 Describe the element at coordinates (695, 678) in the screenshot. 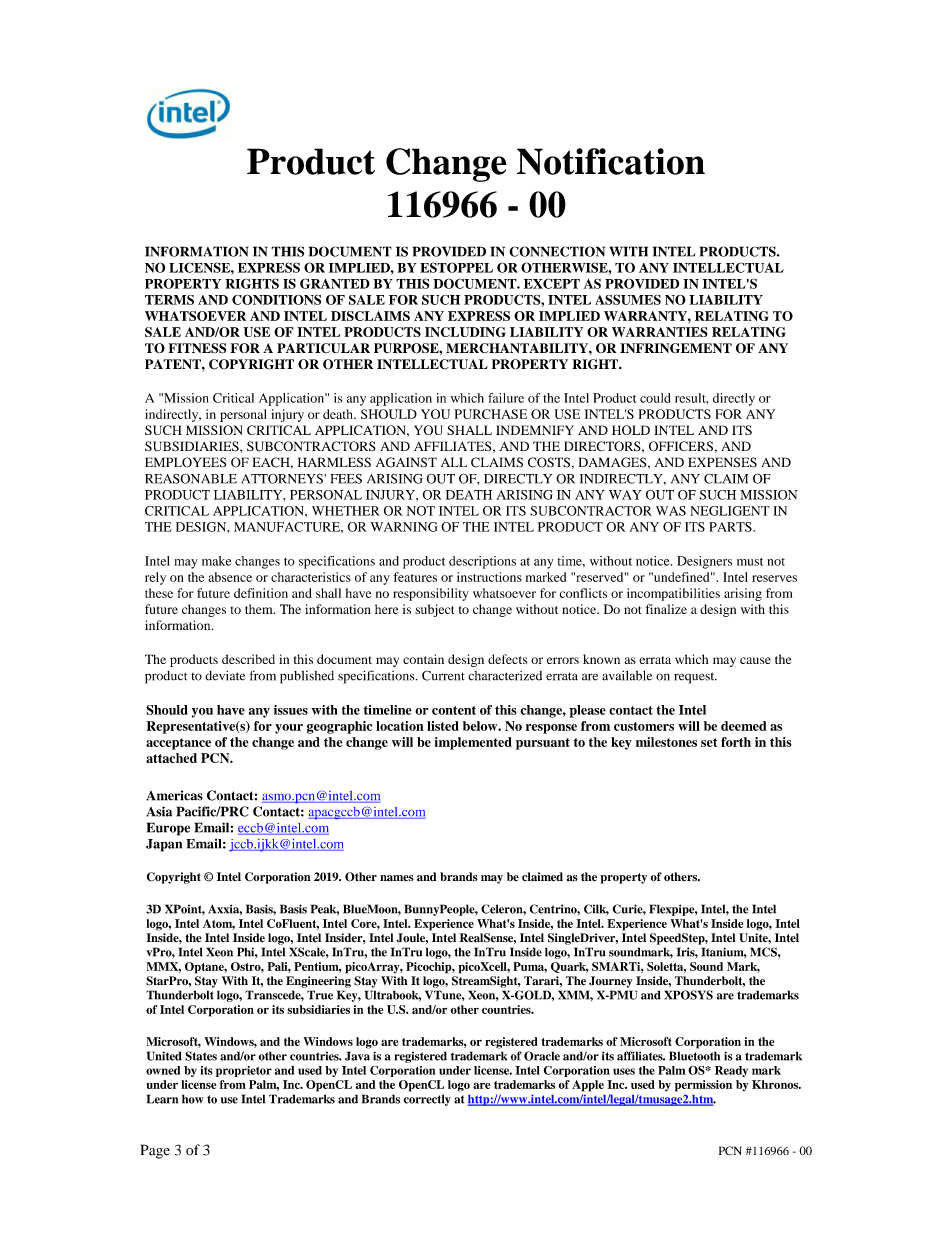

I see `request` at that location.
